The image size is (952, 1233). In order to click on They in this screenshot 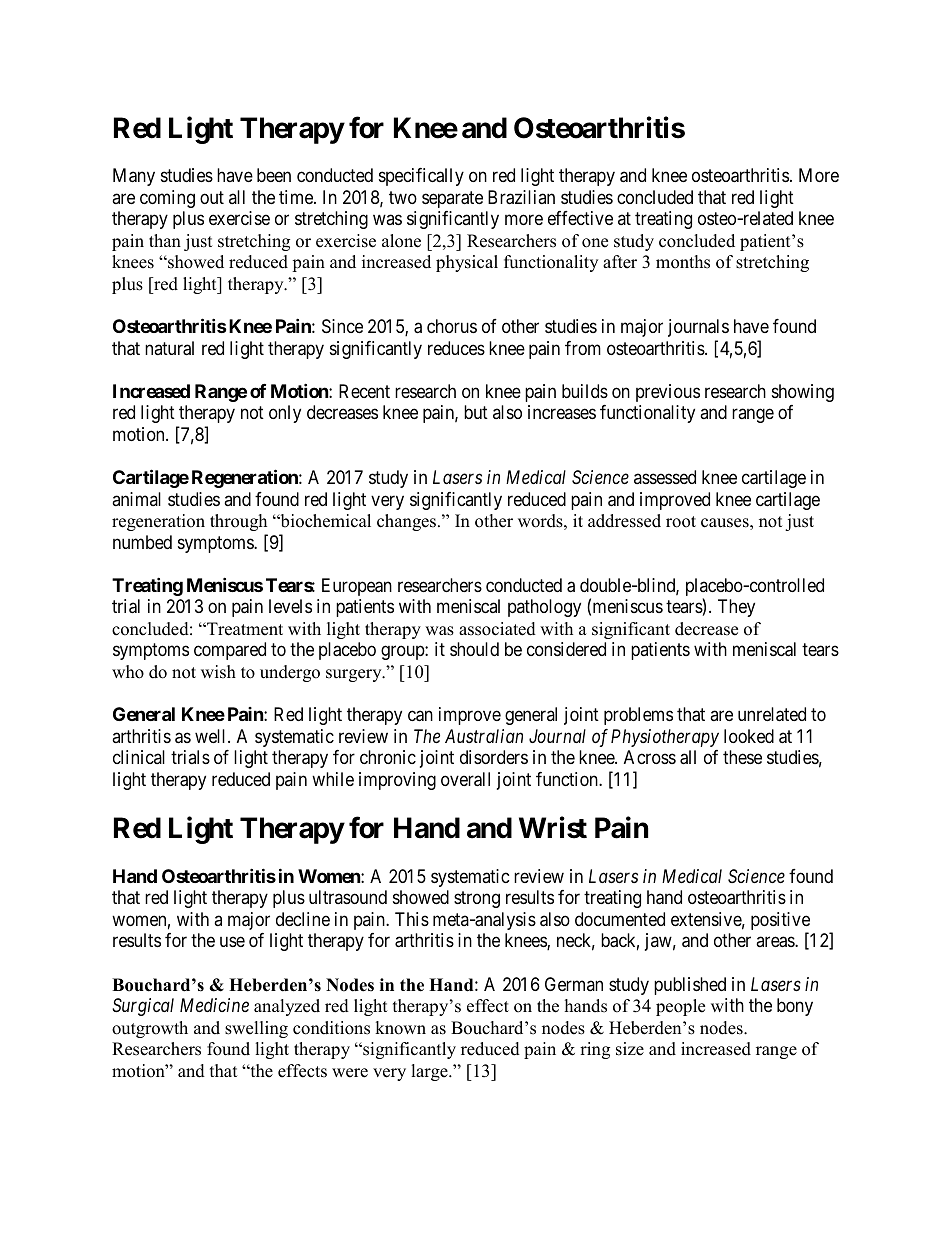, I will do `click(736, 608)`.
